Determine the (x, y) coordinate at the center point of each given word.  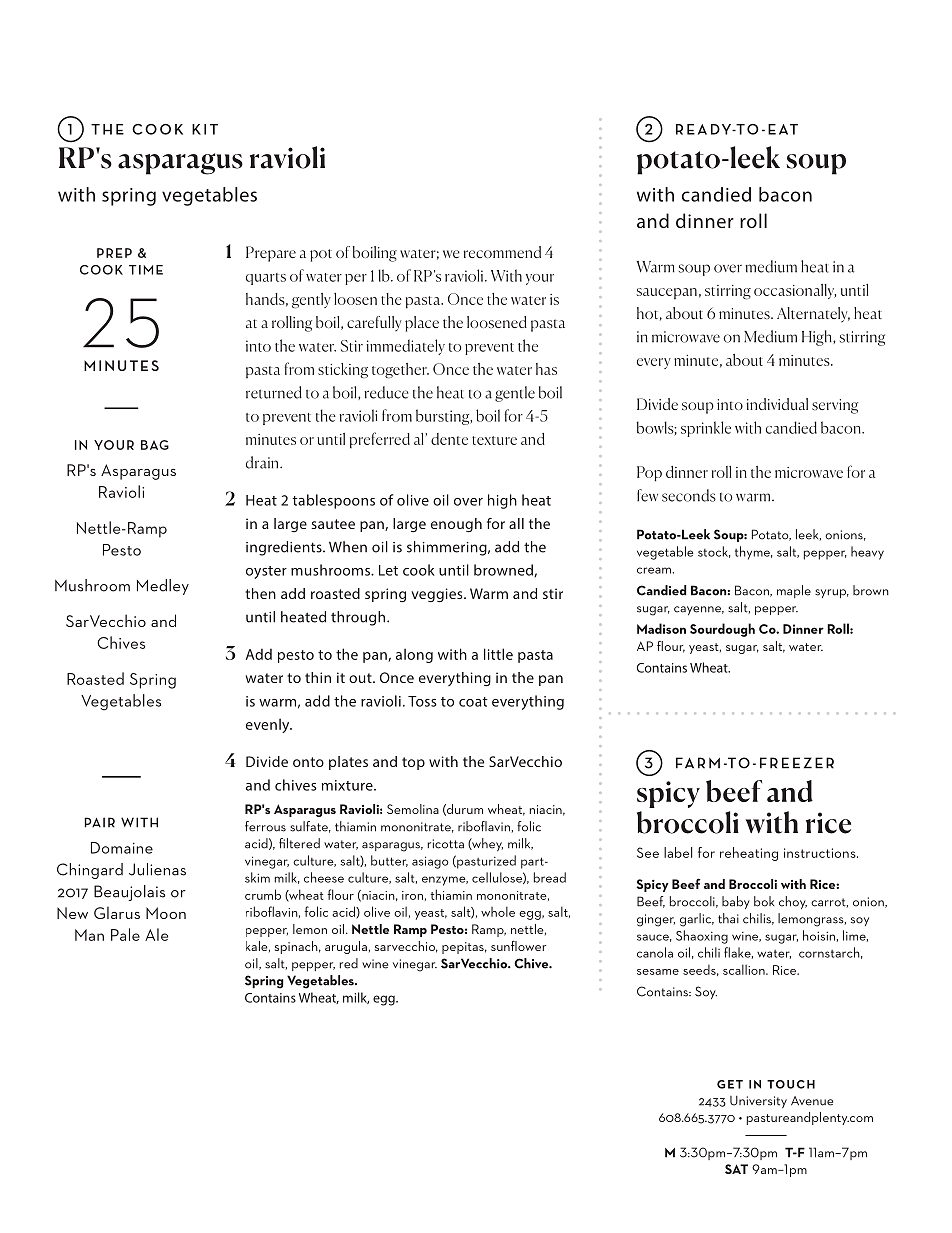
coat (473, 702)
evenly (269, 725)
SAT (736, 1169)
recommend (502, 252)
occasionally (795, 291)
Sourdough (722, 630)
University (758, 1102)
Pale (125, 934)
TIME (146, 270)
